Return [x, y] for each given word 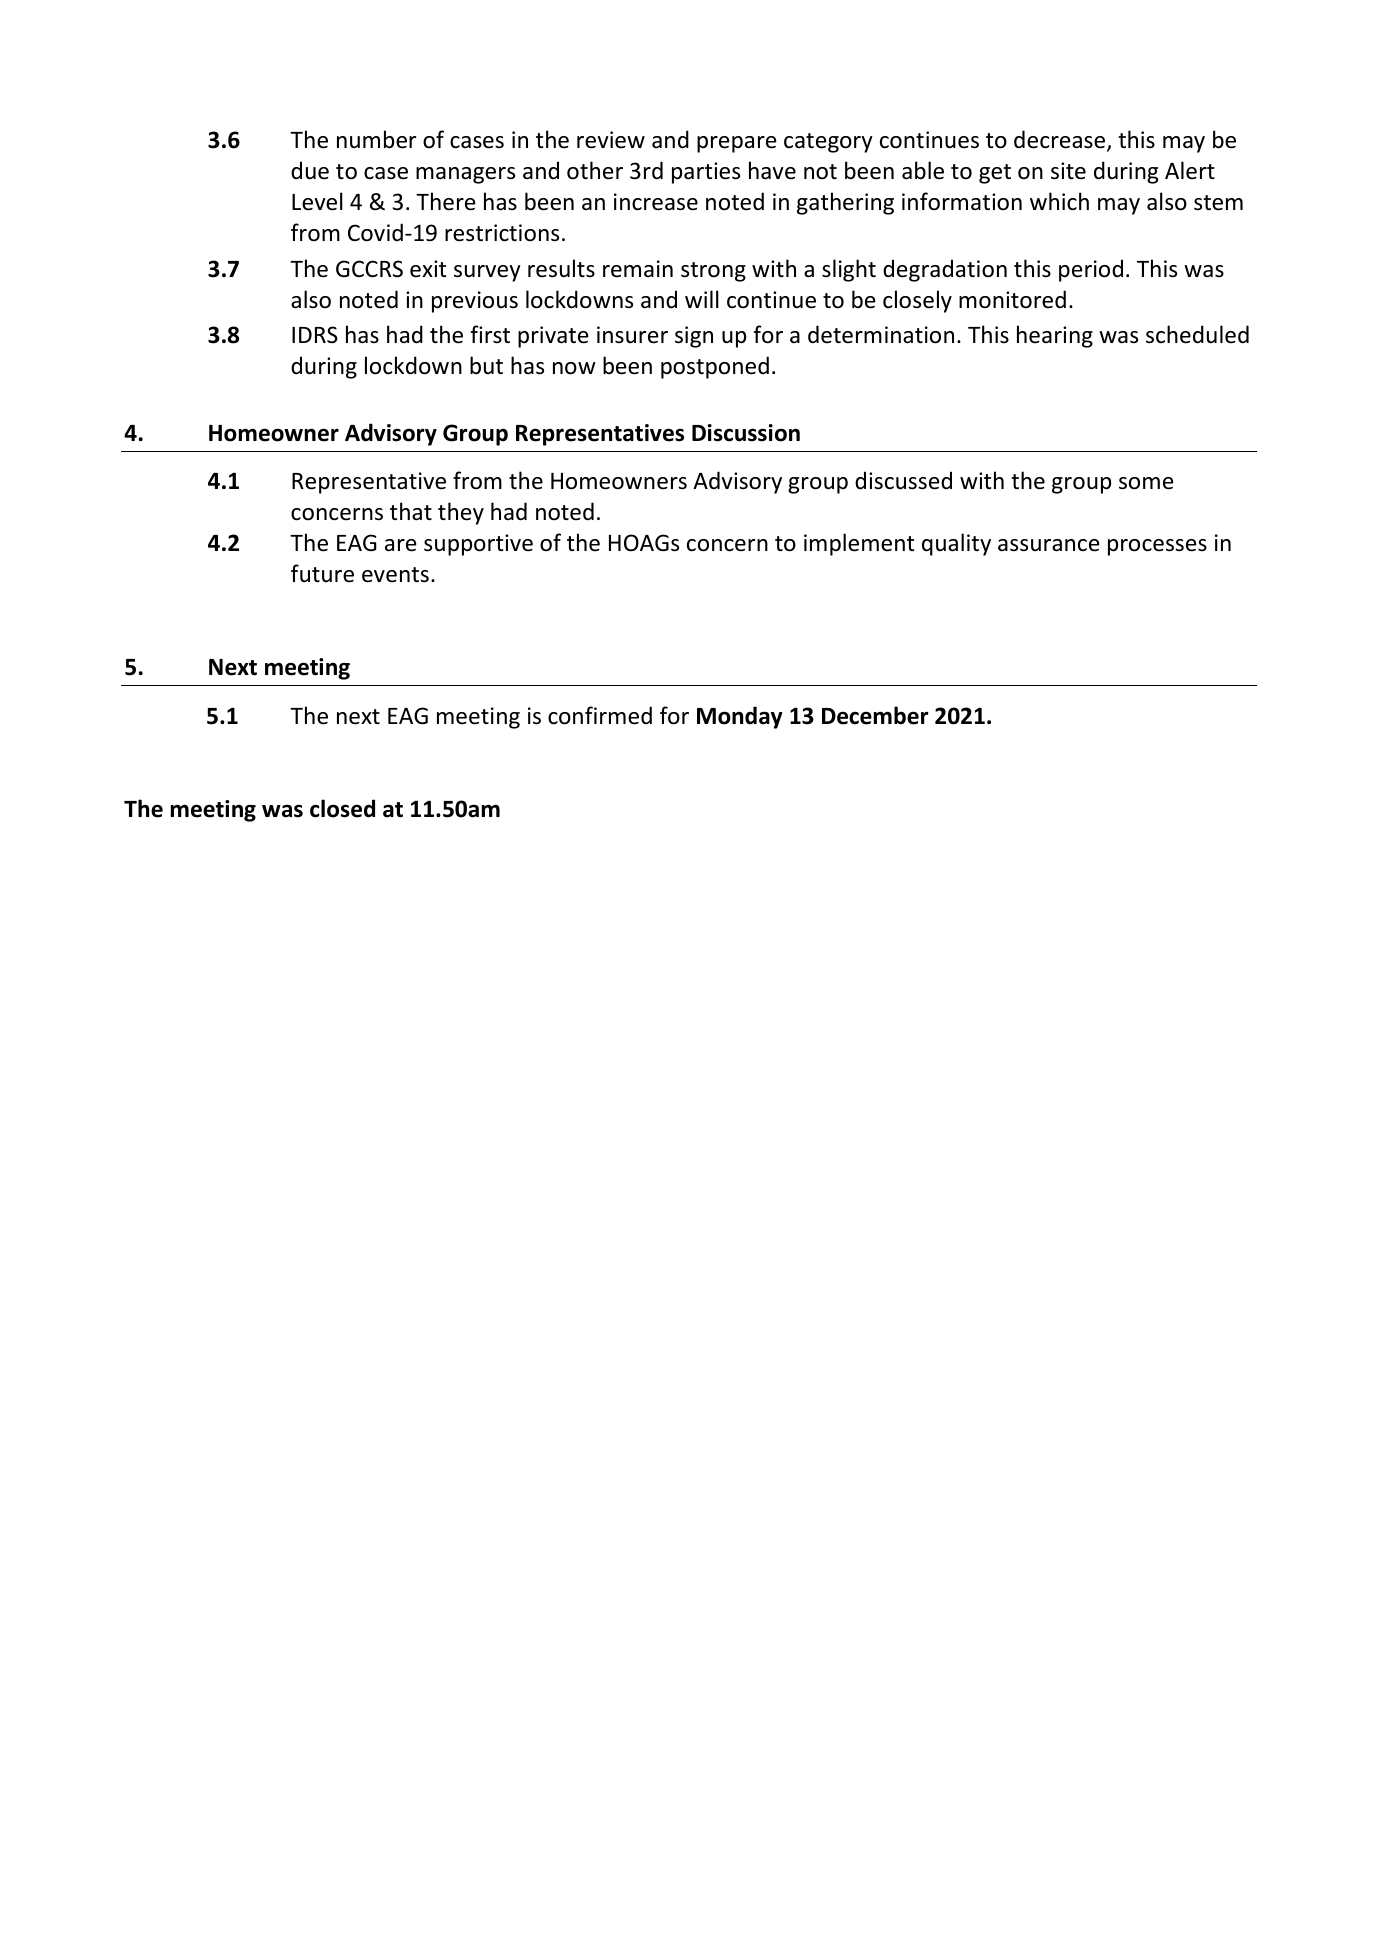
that [411, 511]
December [875, 715]
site [1068, 171]
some [1146, 483]
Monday [740, 717]
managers [465, 175]
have [772, 170]
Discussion [746, 433]
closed [342, 808]
